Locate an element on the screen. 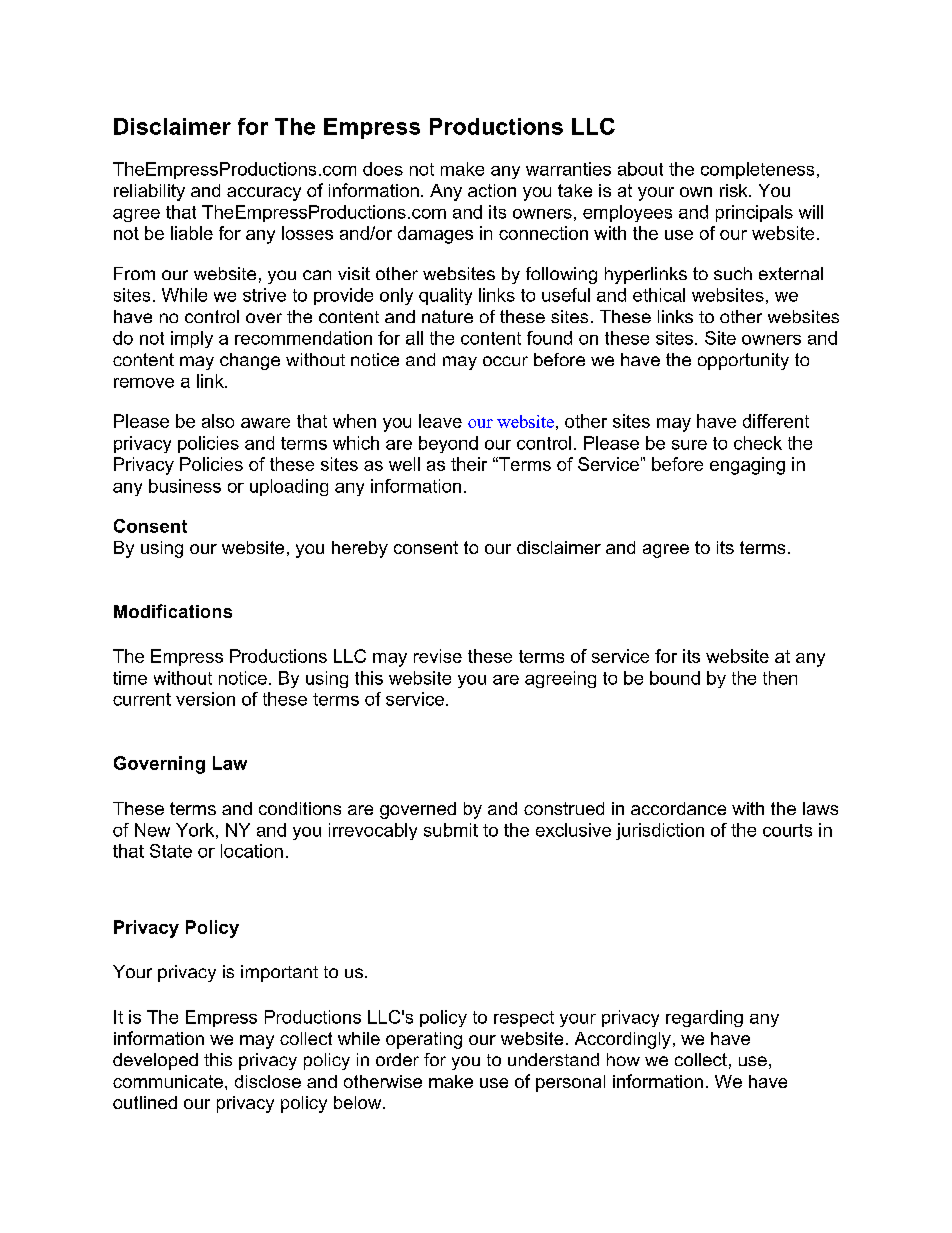  regarding is located at coordinates (704, 1018).
